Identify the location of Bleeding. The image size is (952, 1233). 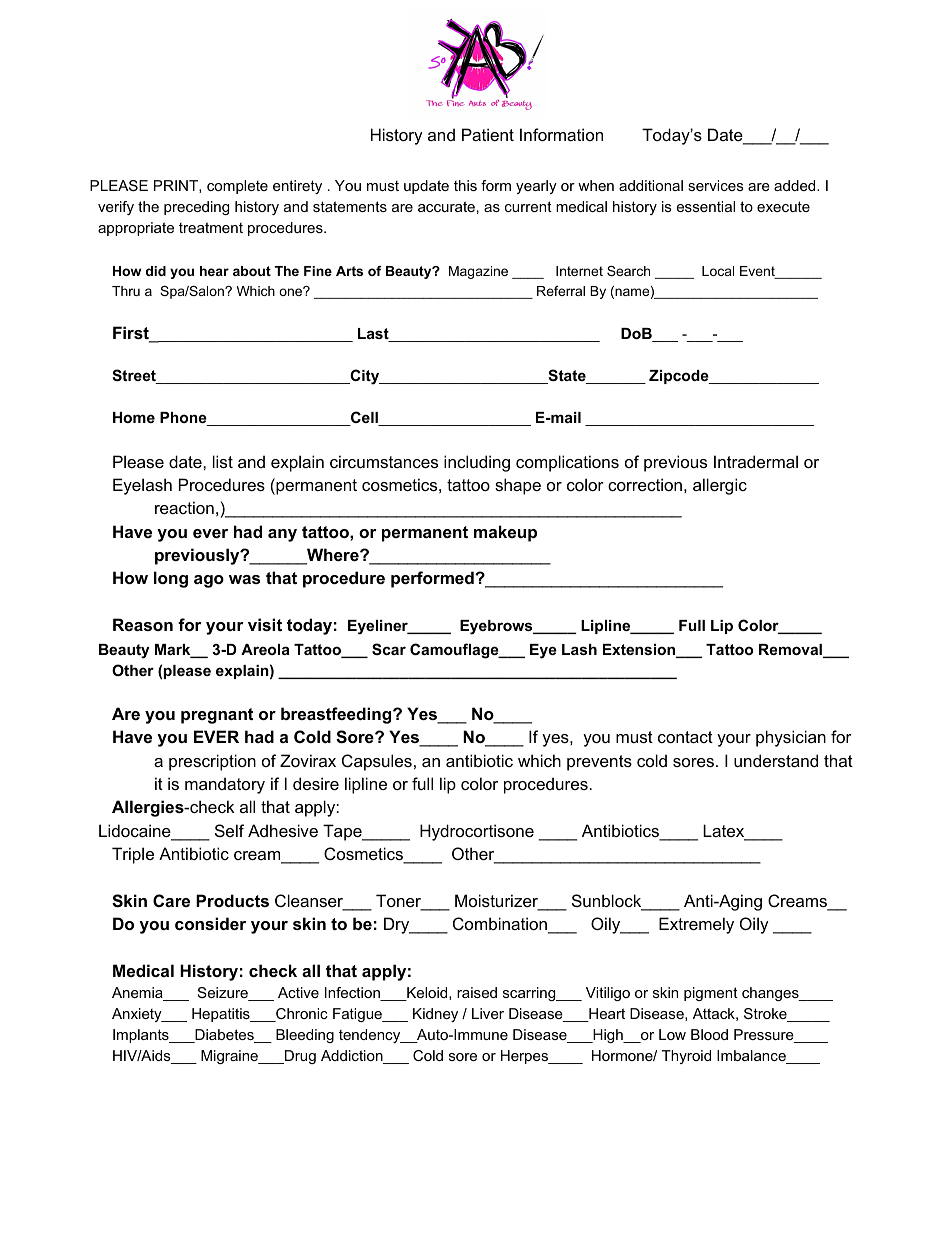
(305, 1036).
